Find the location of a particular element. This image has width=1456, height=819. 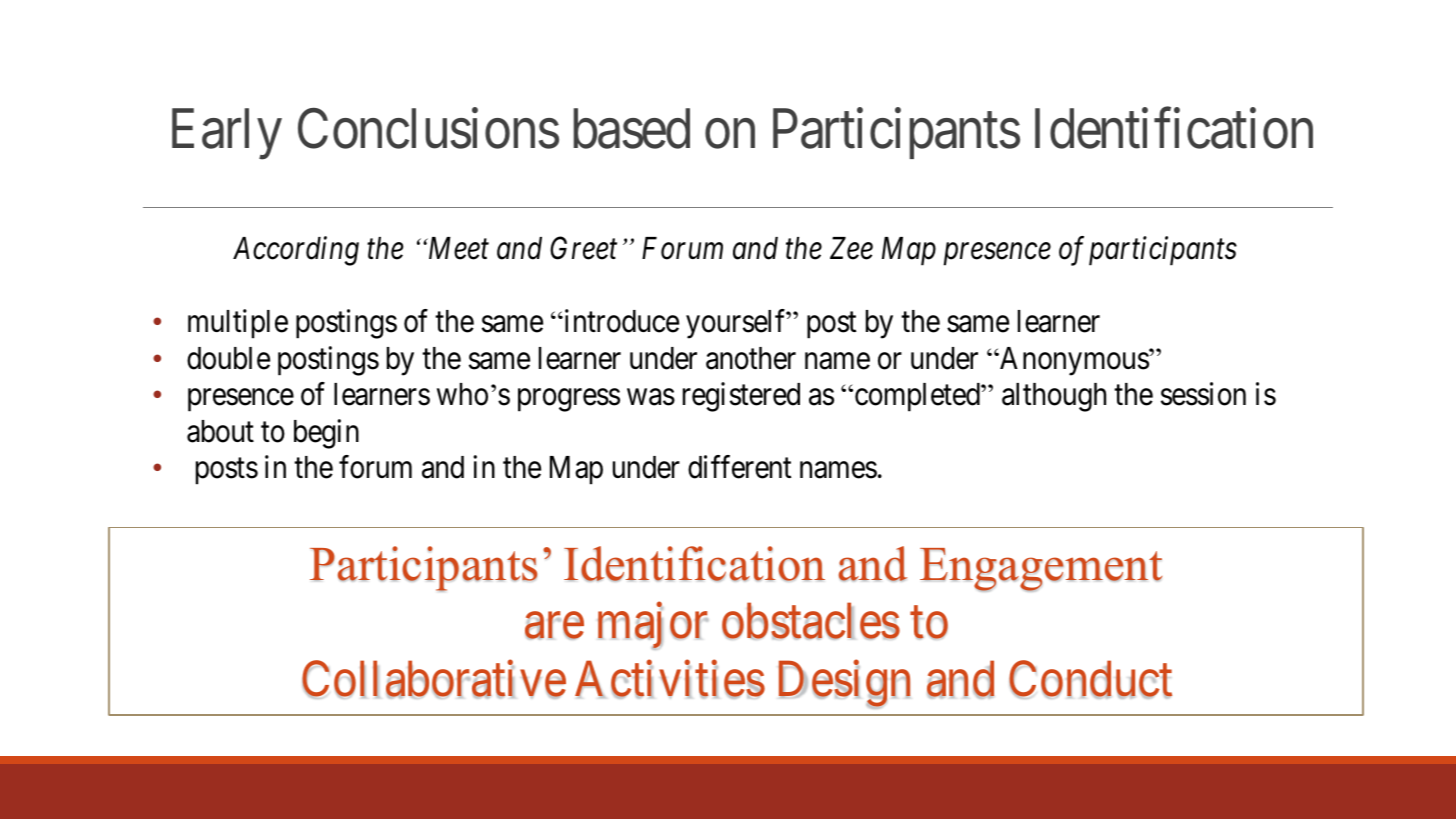

According is located at coordinates (296, 251).
